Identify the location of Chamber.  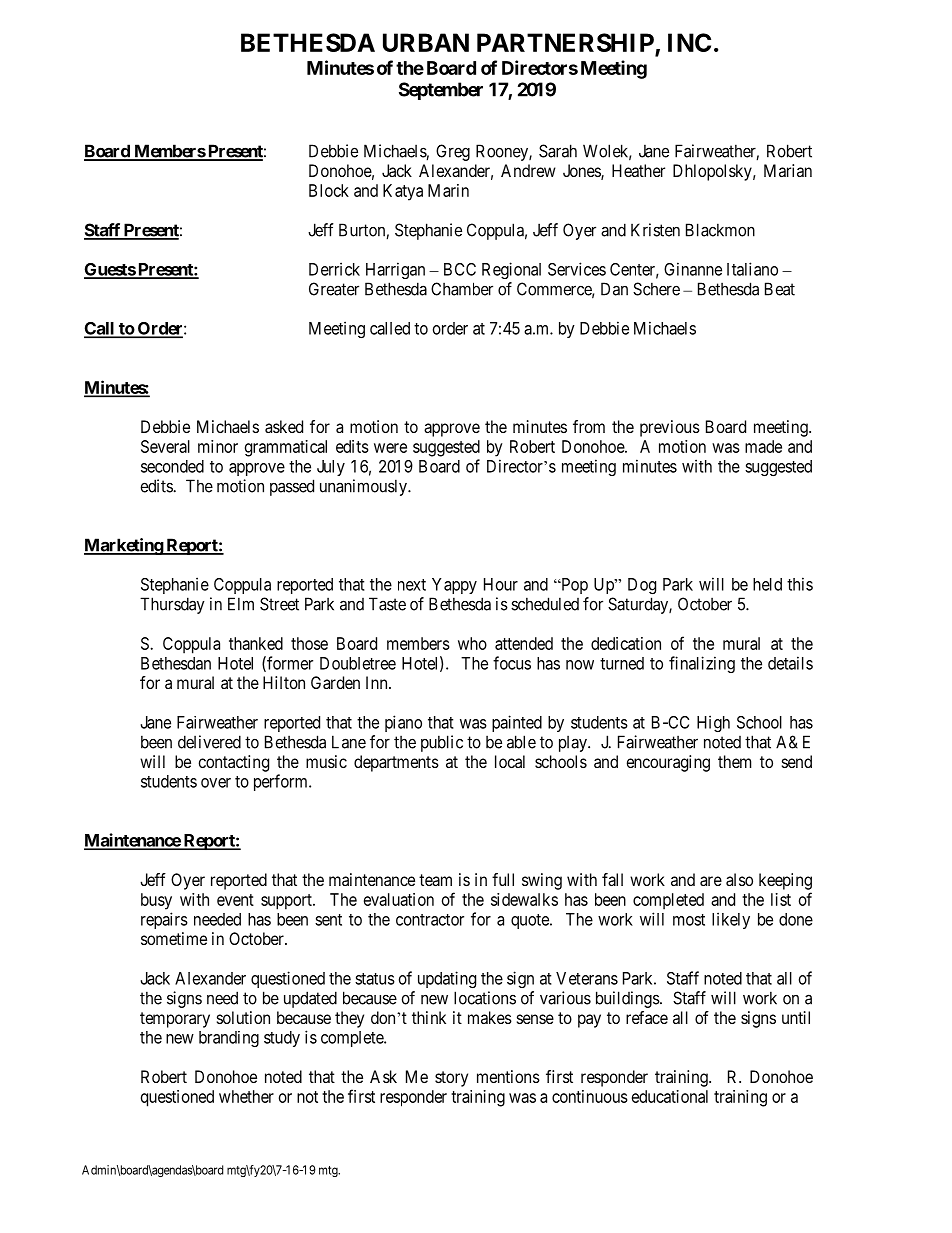
(462, 289).
